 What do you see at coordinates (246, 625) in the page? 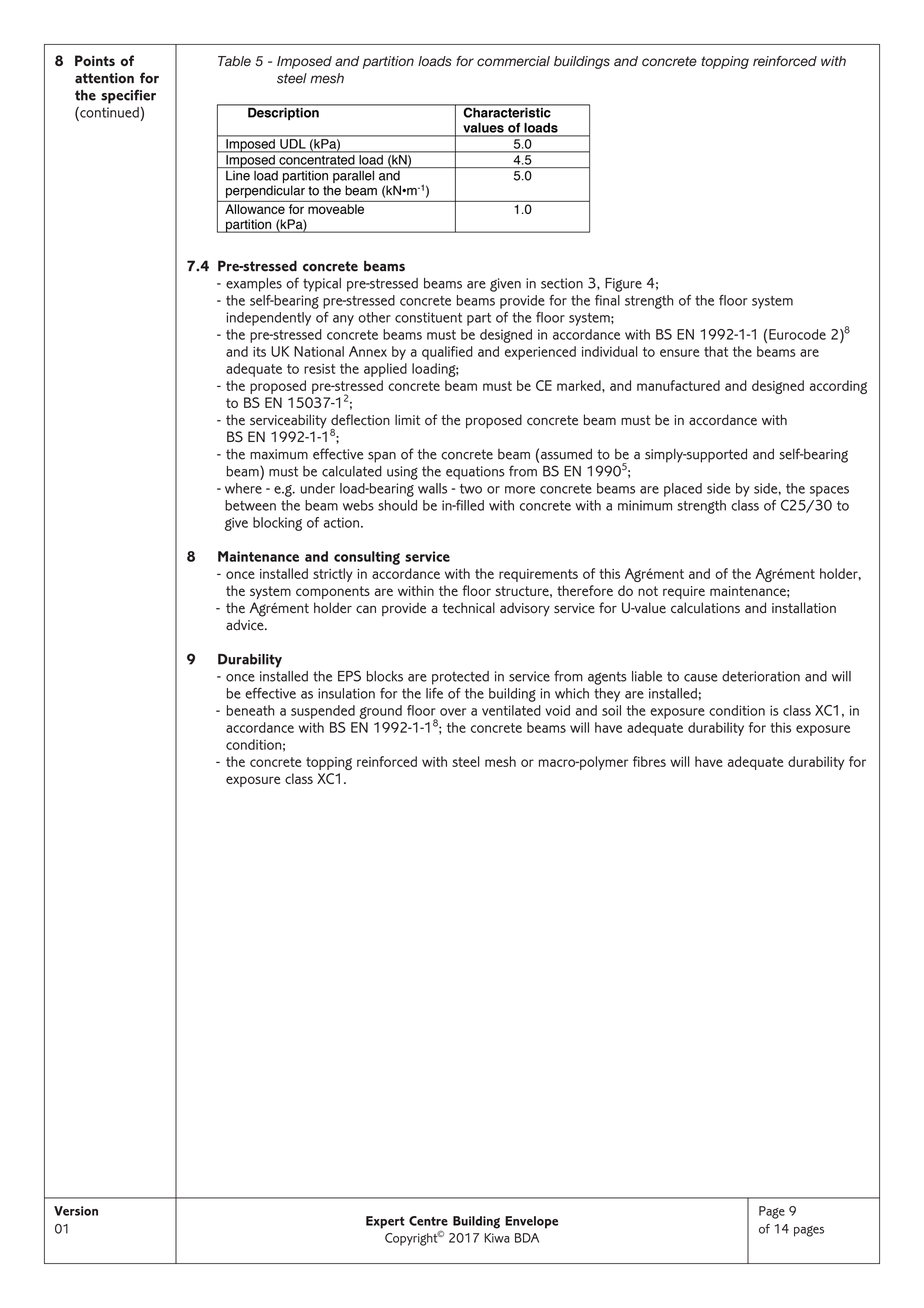
I see `advice` at bounding box center [246, 625].
